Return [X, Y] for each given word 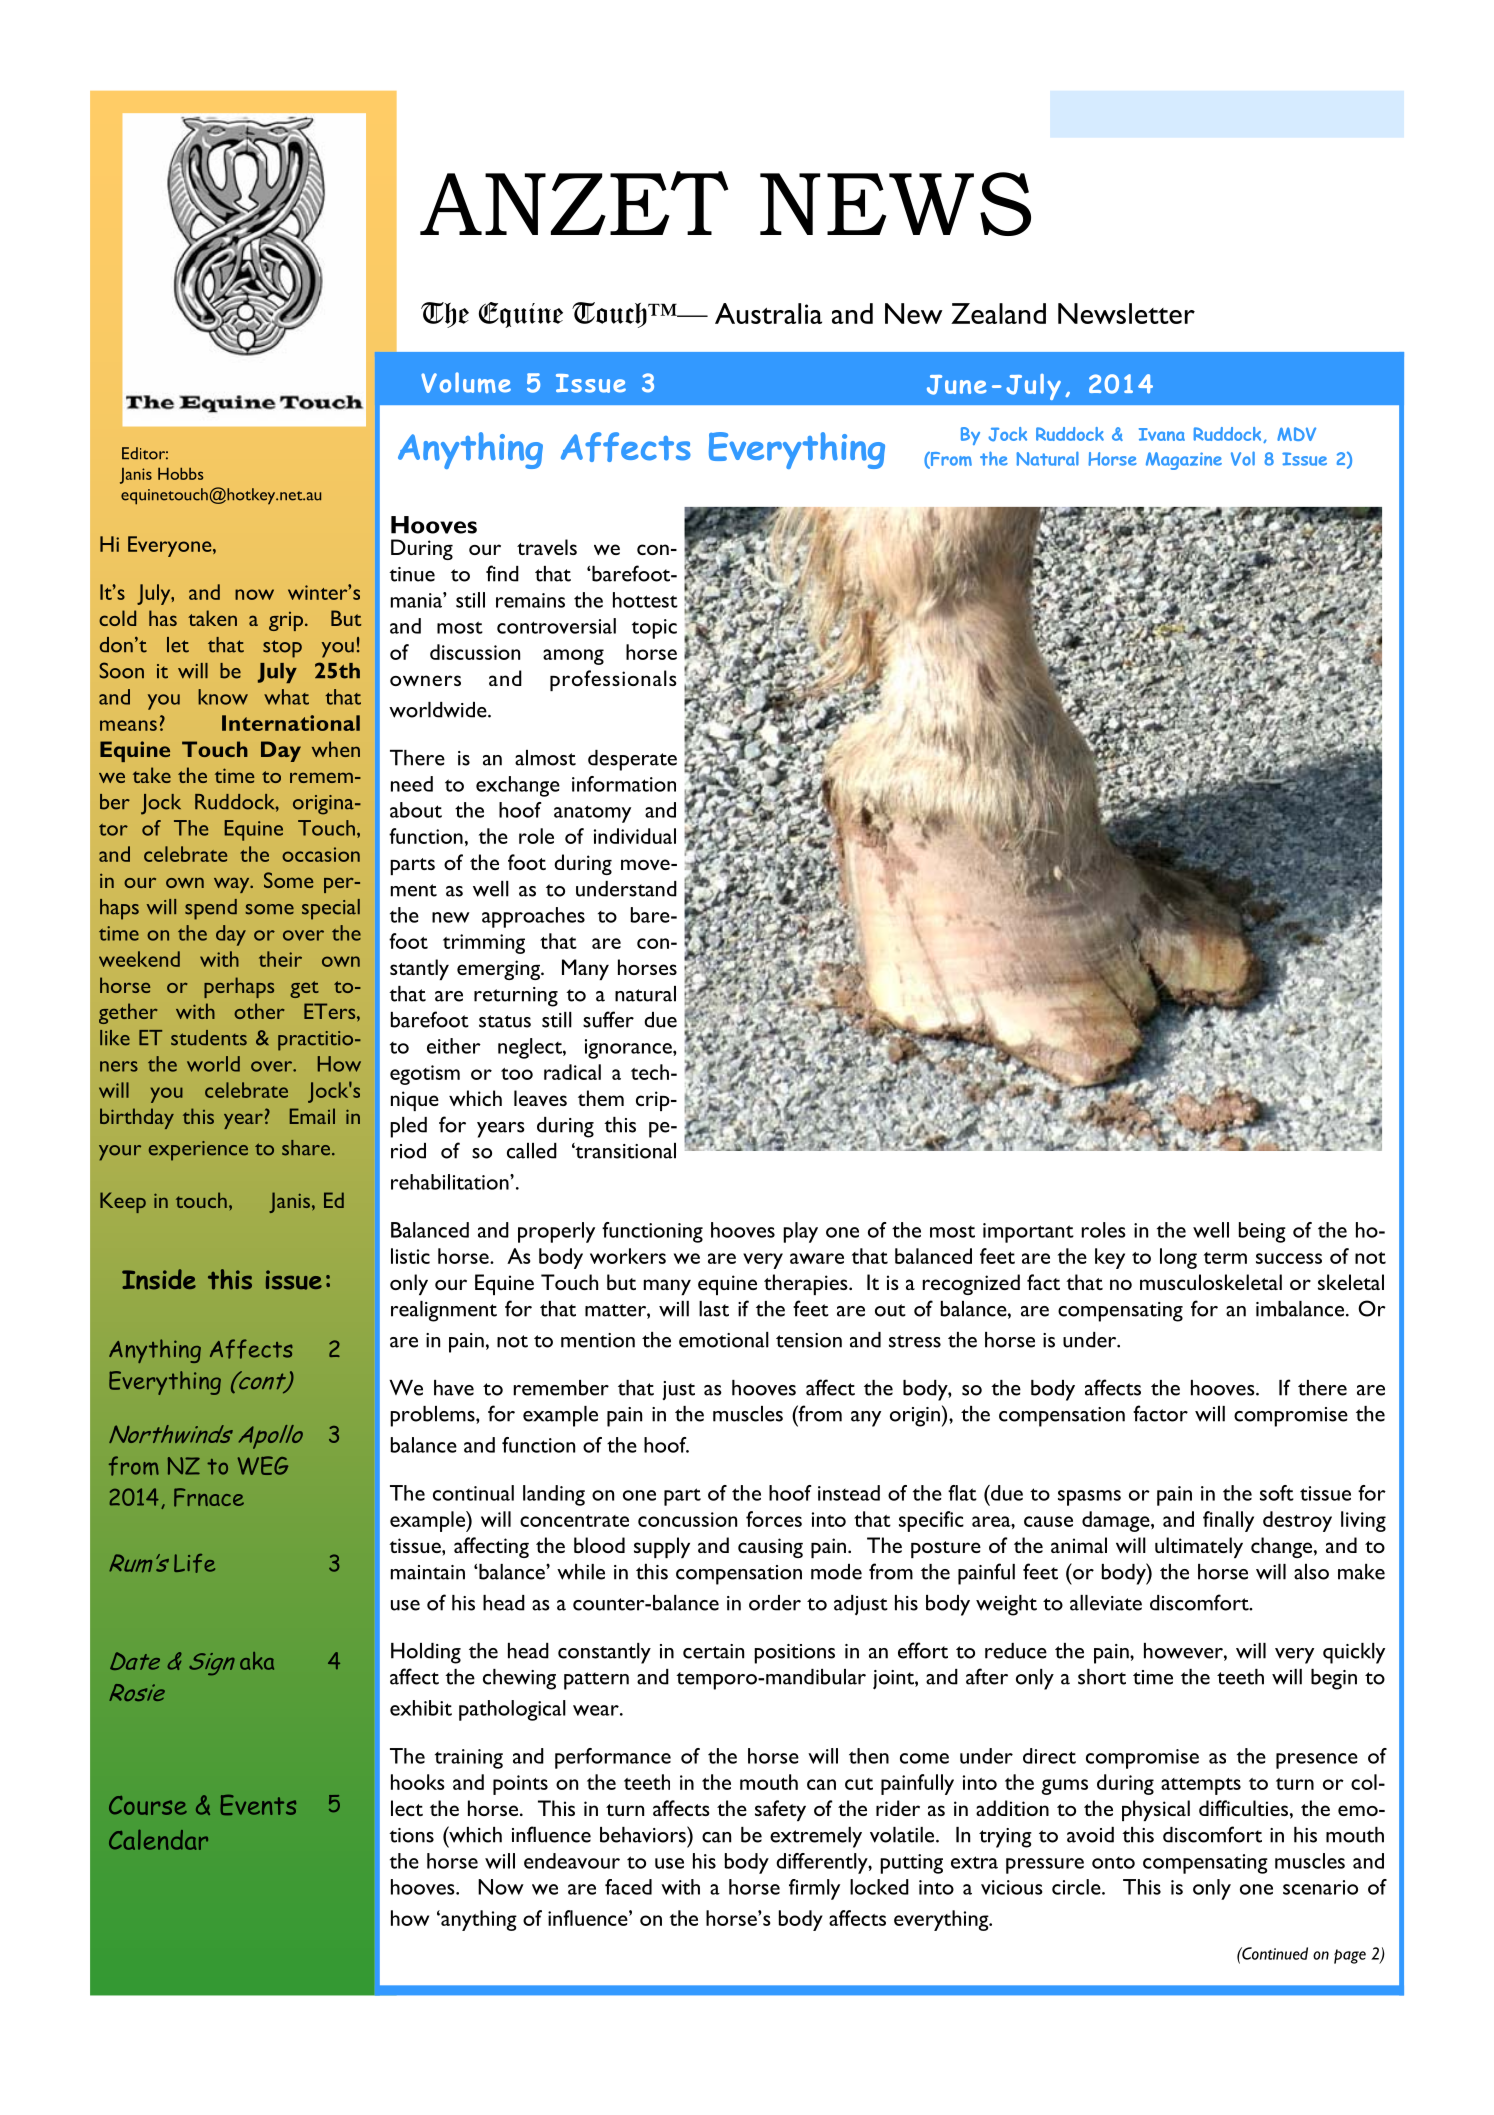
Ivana [1162, 434]
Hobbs [181, 473]
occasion [321, 854]
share [307, 1148]
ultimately [1199, 1547]
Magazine [1184, 461]
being [1262, 1232]
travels [547, 547]
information [624, 784]
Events [258, 1805]
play [800, 1232]
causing [770, 1548]
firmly [814, 1889]
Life [194, 1563]
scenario [1320, 1887]
